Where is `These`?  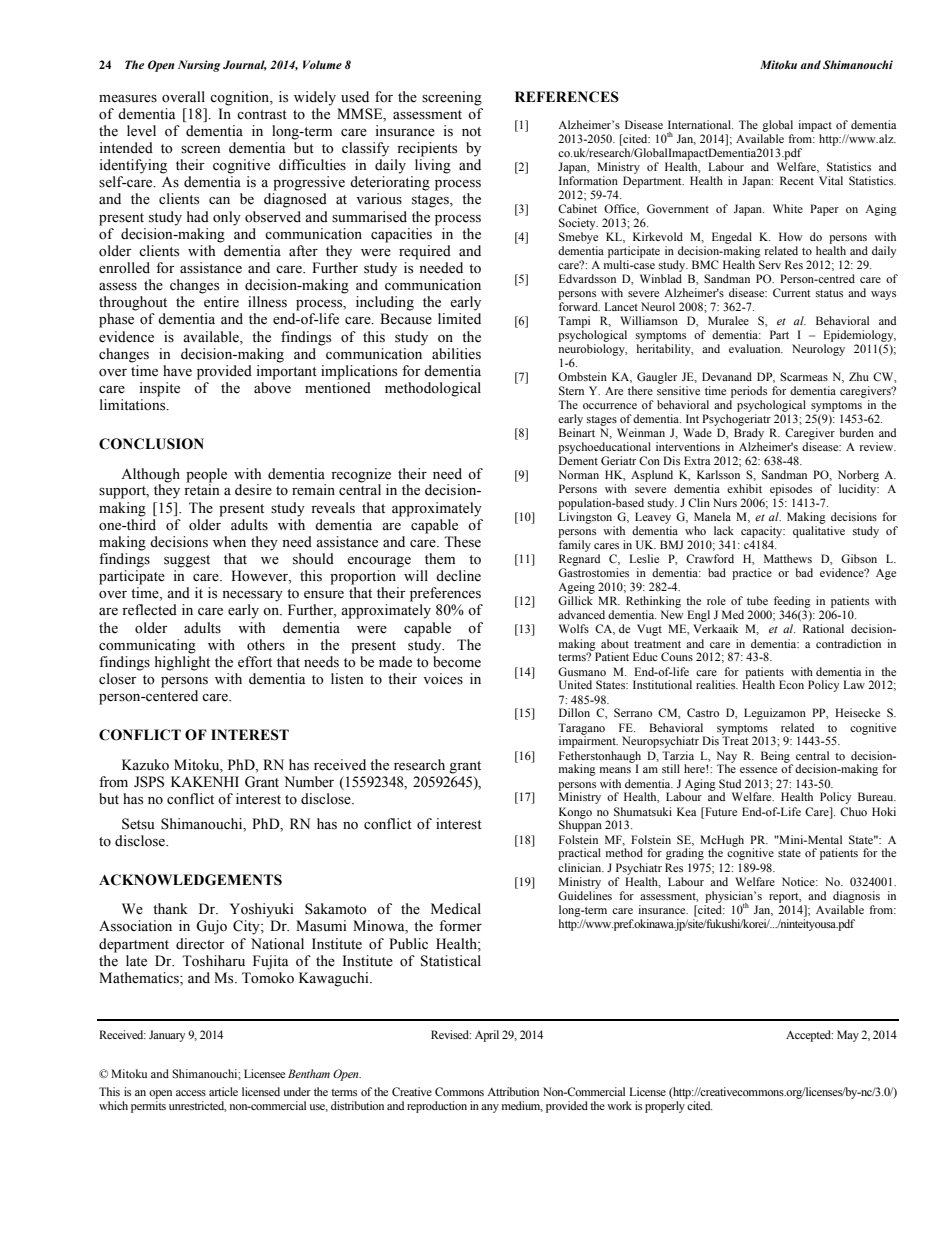
These is located at coordinates (462, 542).
